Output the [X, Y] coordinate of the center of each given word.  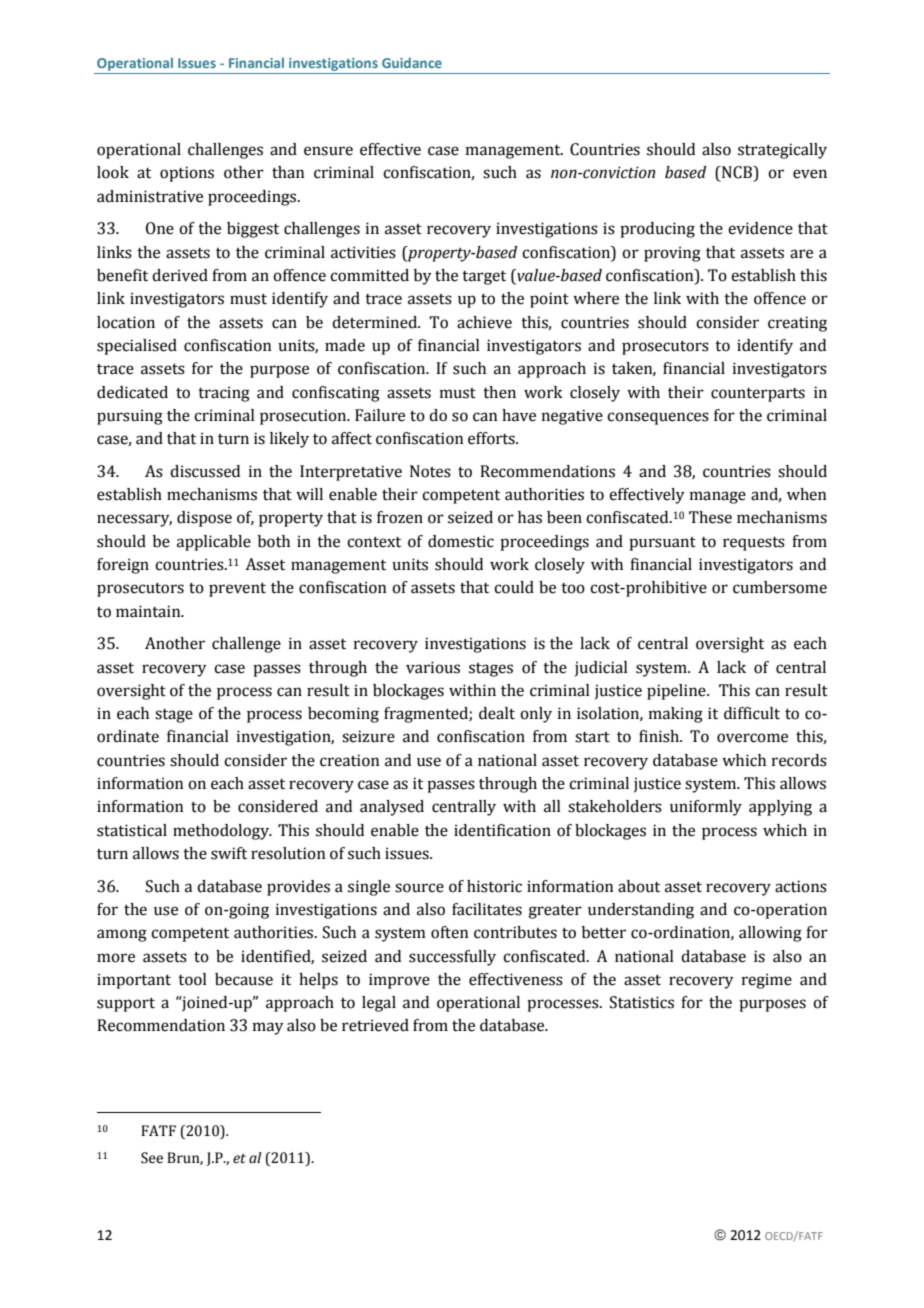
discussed [205, 471]
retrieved [375, 1025]
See [152, 1158]
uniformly [706, 808]
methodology [222, 832]
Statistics [642, 1002]
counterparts [758, 395]
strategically [782, 151]
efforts [492, 438]
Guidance [412, 62]
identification [502, 830]
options [187, 174]
